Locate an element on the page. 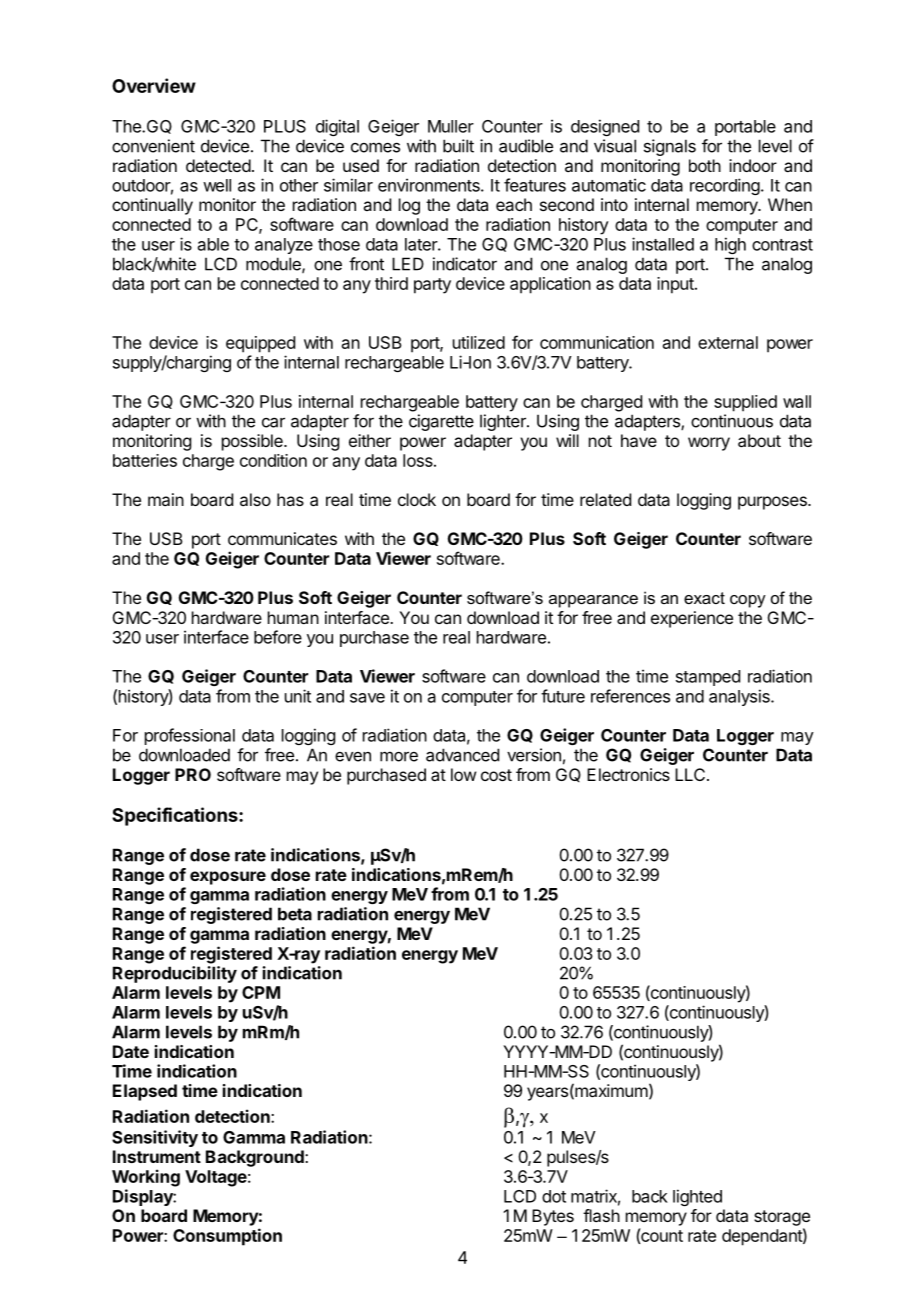 Image resolution: width=924 pixels, height=1308 pixels. supplied is located at coordinates (745, 403).
